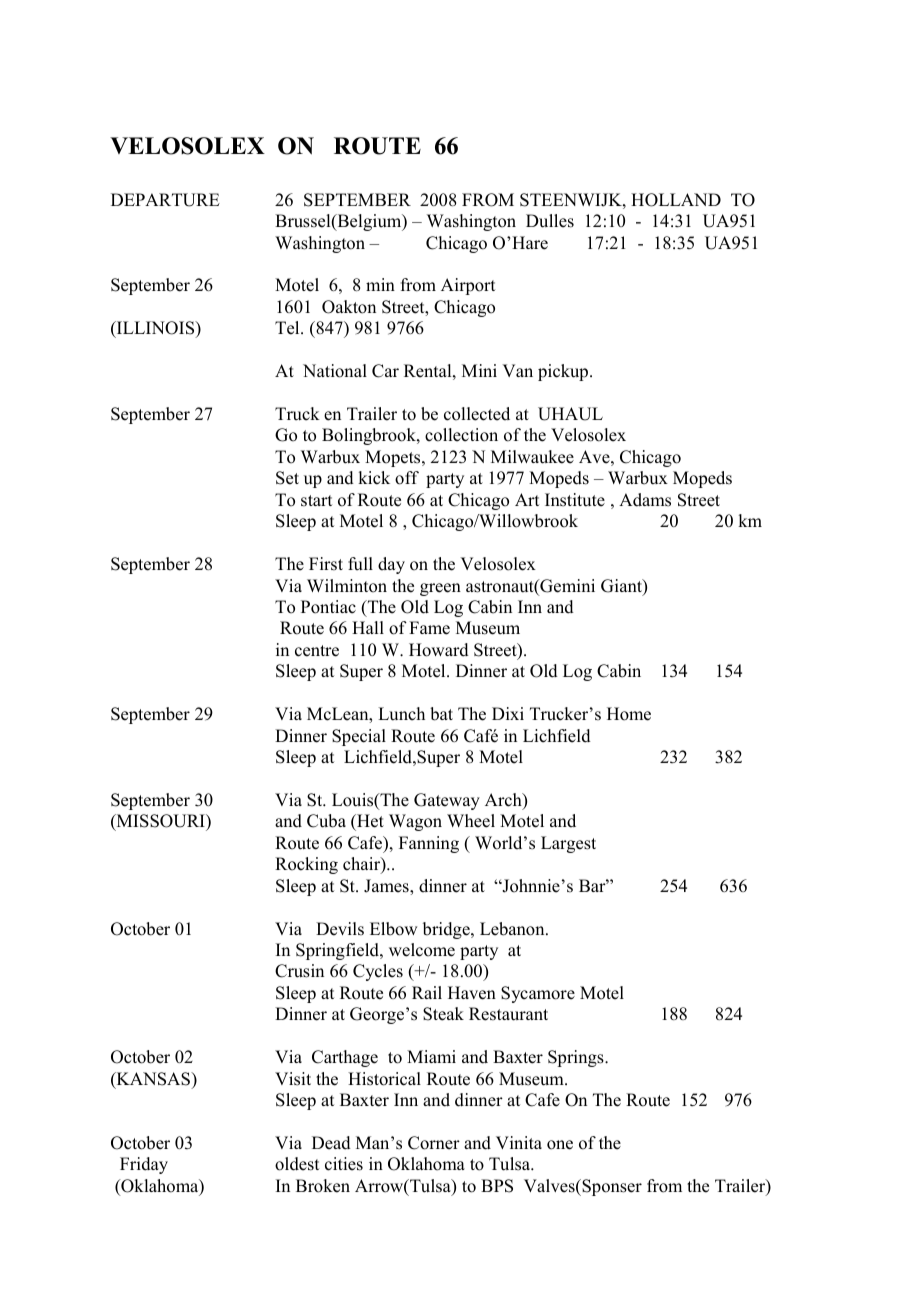  Describe the element at coordinates (360, 564) in the page. I see `full` at that location.
